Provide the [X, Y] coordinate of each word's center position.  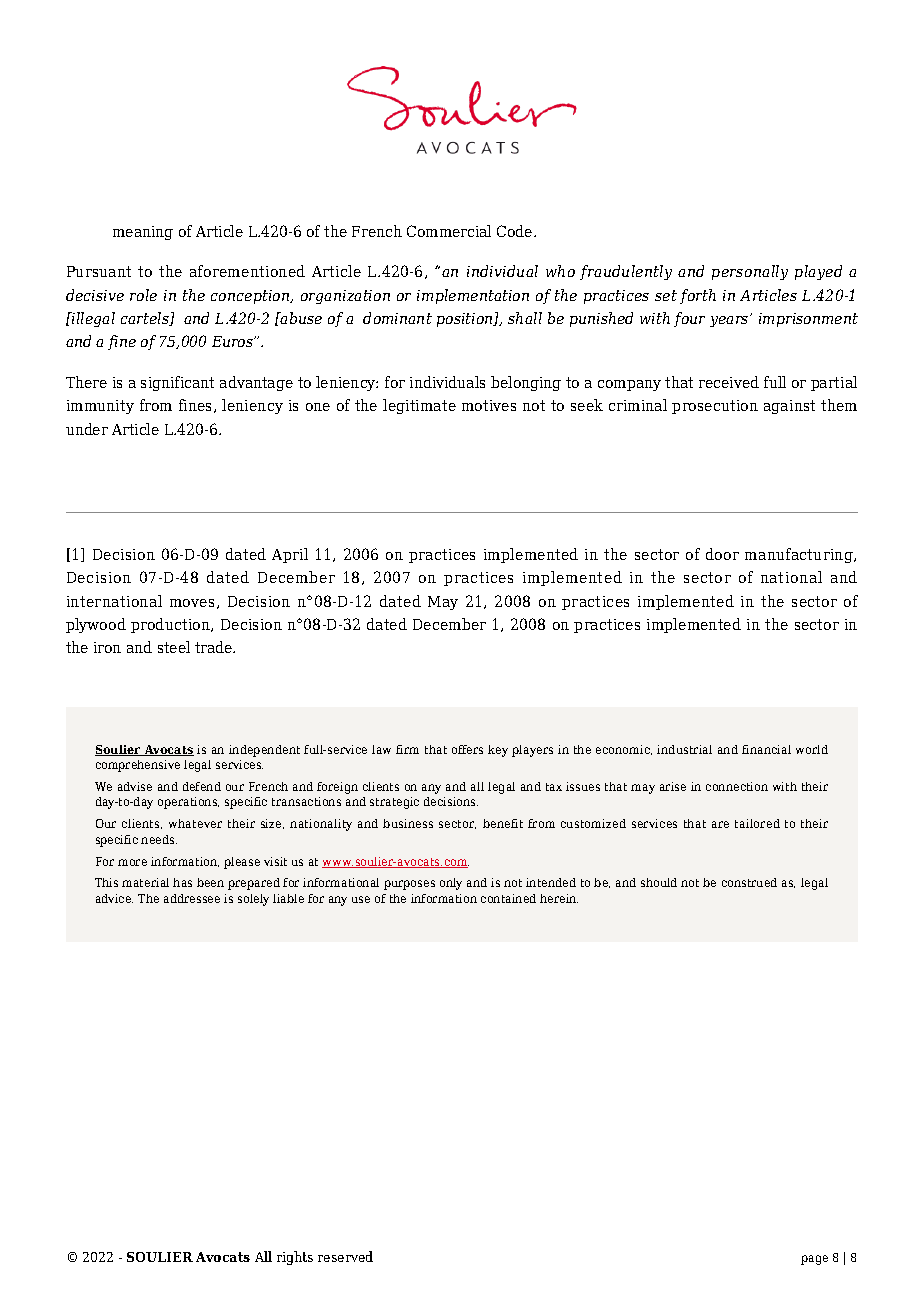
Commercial [449, 231]
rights [295, 1258]
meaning [143, 233]
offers [467, 749]
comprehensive [138, 766]
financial [766, 749]
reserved [345, 1256]
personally [750, 272]
